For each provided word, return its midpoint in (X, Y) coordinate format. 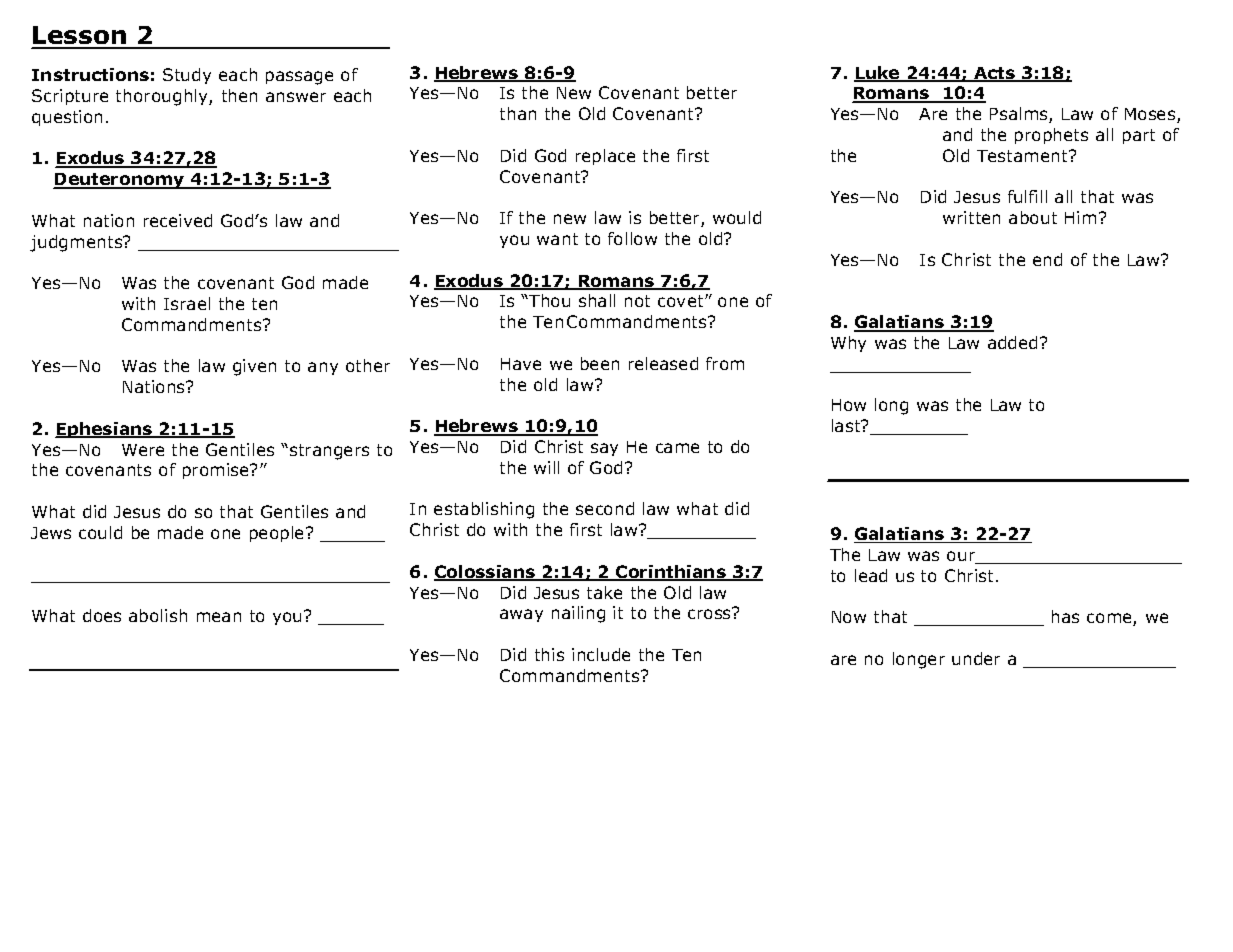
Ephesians (105, 430)
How (849, 405)
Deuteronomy (120, 181)
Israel (187, 303)
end (1047, 259)
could (100, 532)
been (600, 363)
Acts (995, 74)
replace (605, 157)
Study (187, 76)
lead (871, 575)
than (518, 113)
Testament (1023, 156)
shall (597, 300)
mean (219, 617)
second (605, 508)
